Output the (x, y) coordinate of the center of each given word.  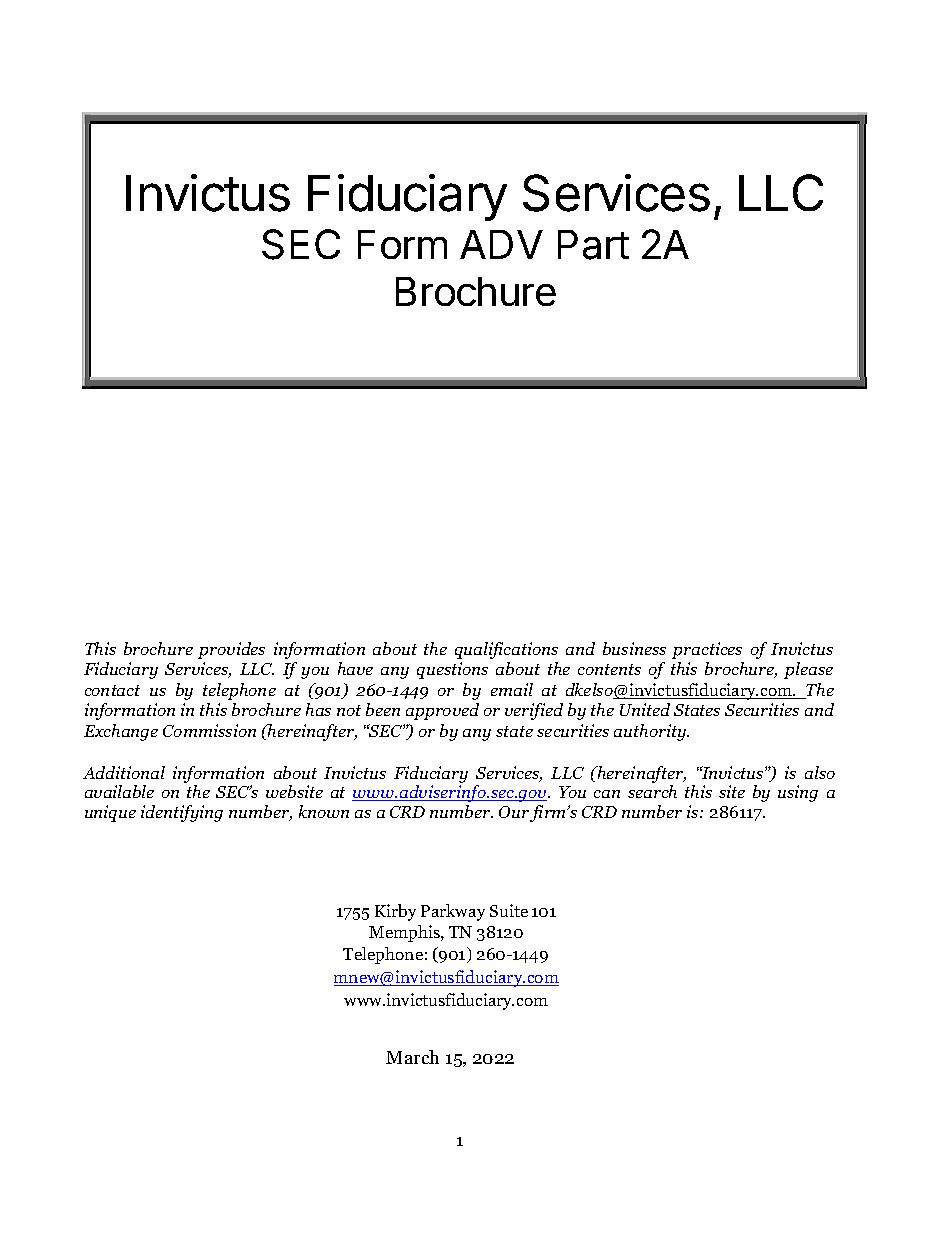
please (808, 670)
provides (231, 650)
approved (442, 711)
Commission (209, 730)
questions (452, 670)
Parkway (453, 912)
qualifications (506, 650)
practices (707, 650)
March (412, 1057)
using (798, 793)
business (634, 648)
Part (593, 245)
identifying (182, 813)
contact (112, 690)
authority (651, 732)
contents (609, 669)
